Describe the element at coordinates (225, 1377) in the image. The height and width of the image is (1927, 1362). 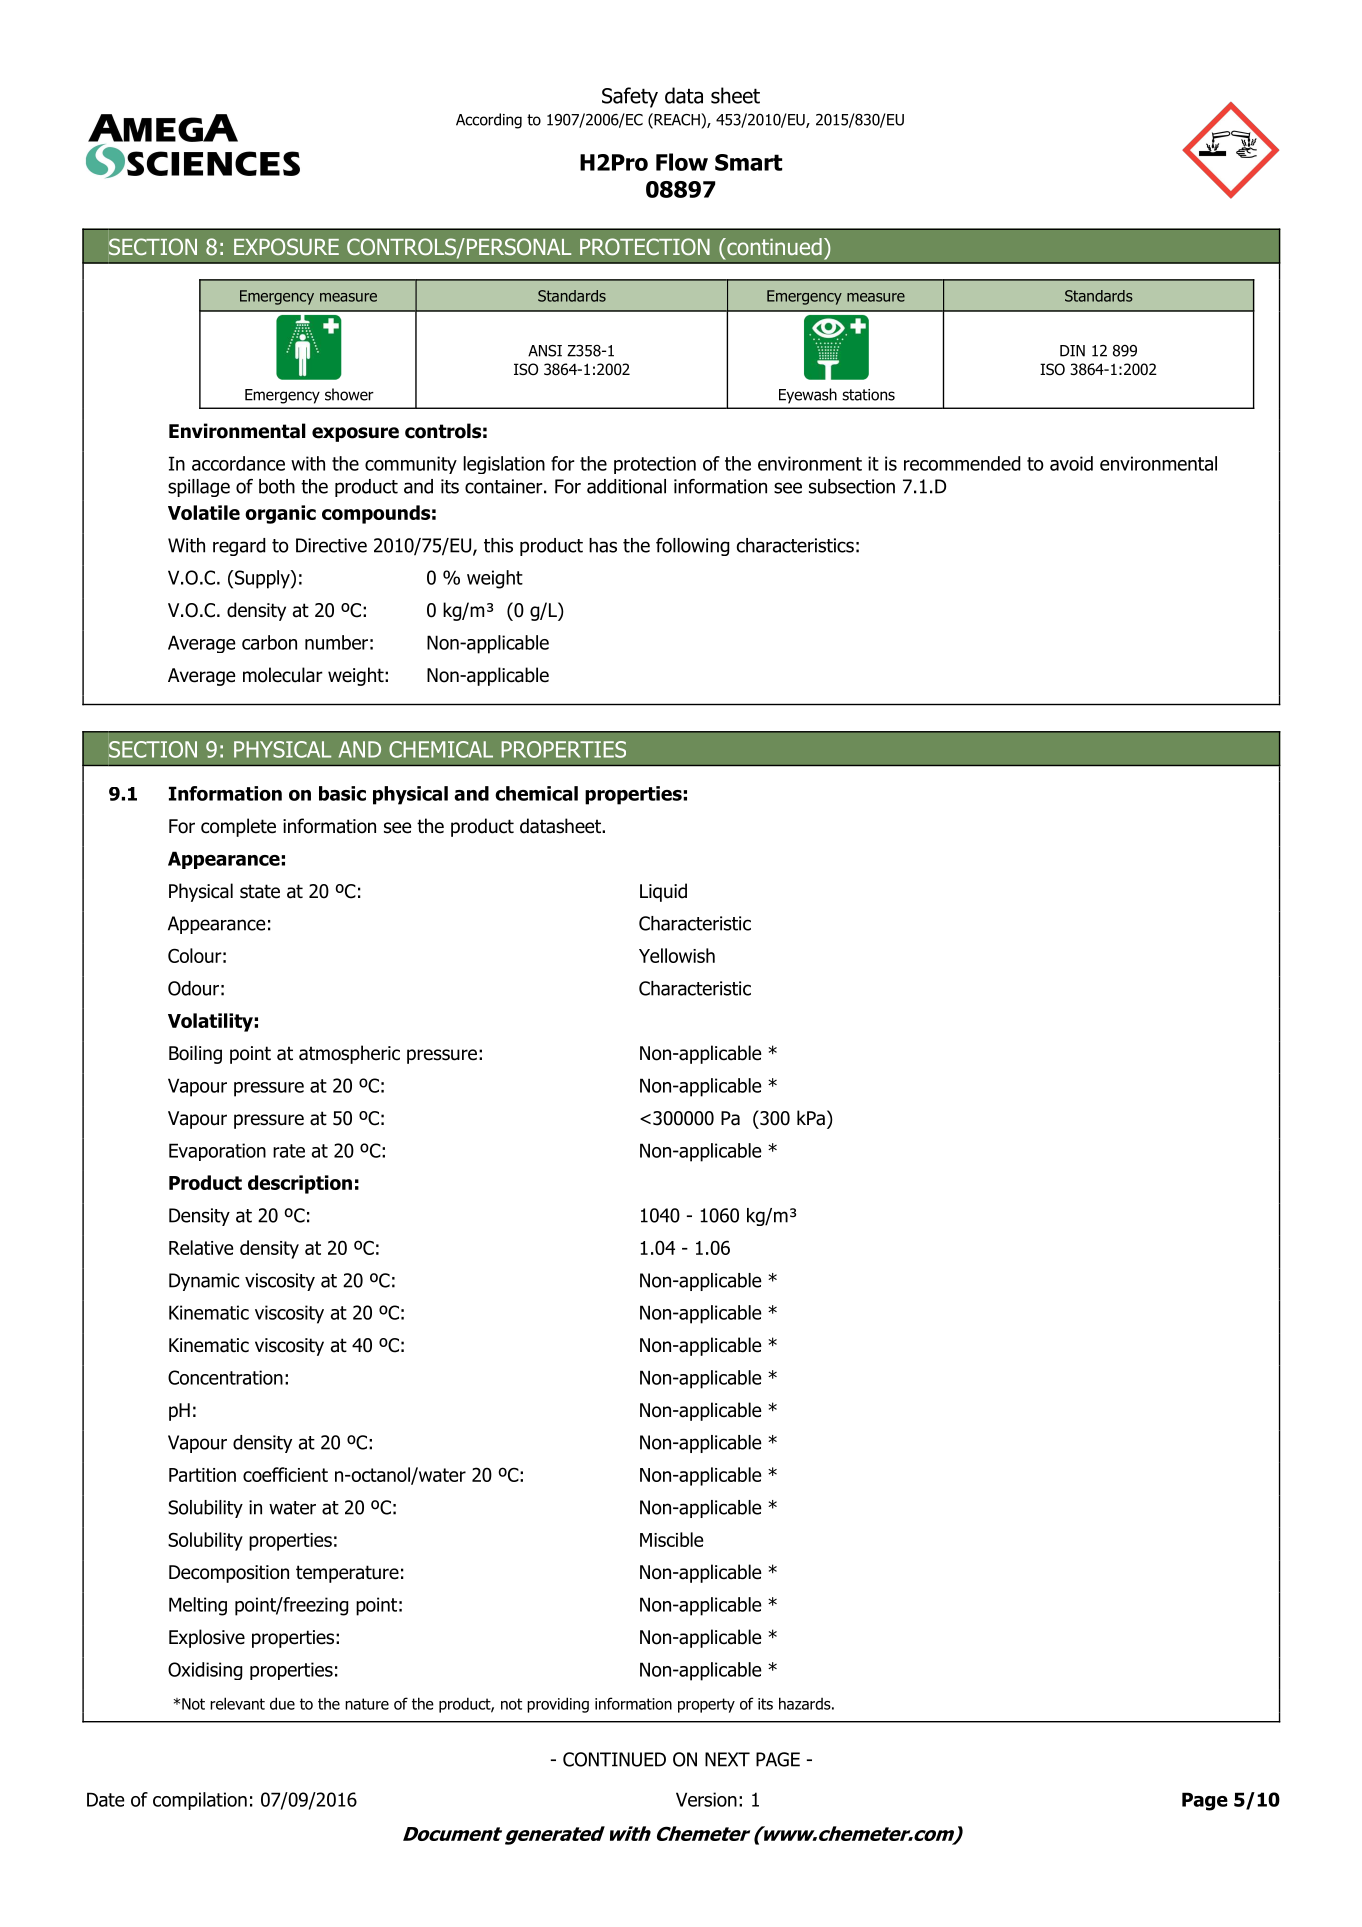
I see `Concentration` at that location.
